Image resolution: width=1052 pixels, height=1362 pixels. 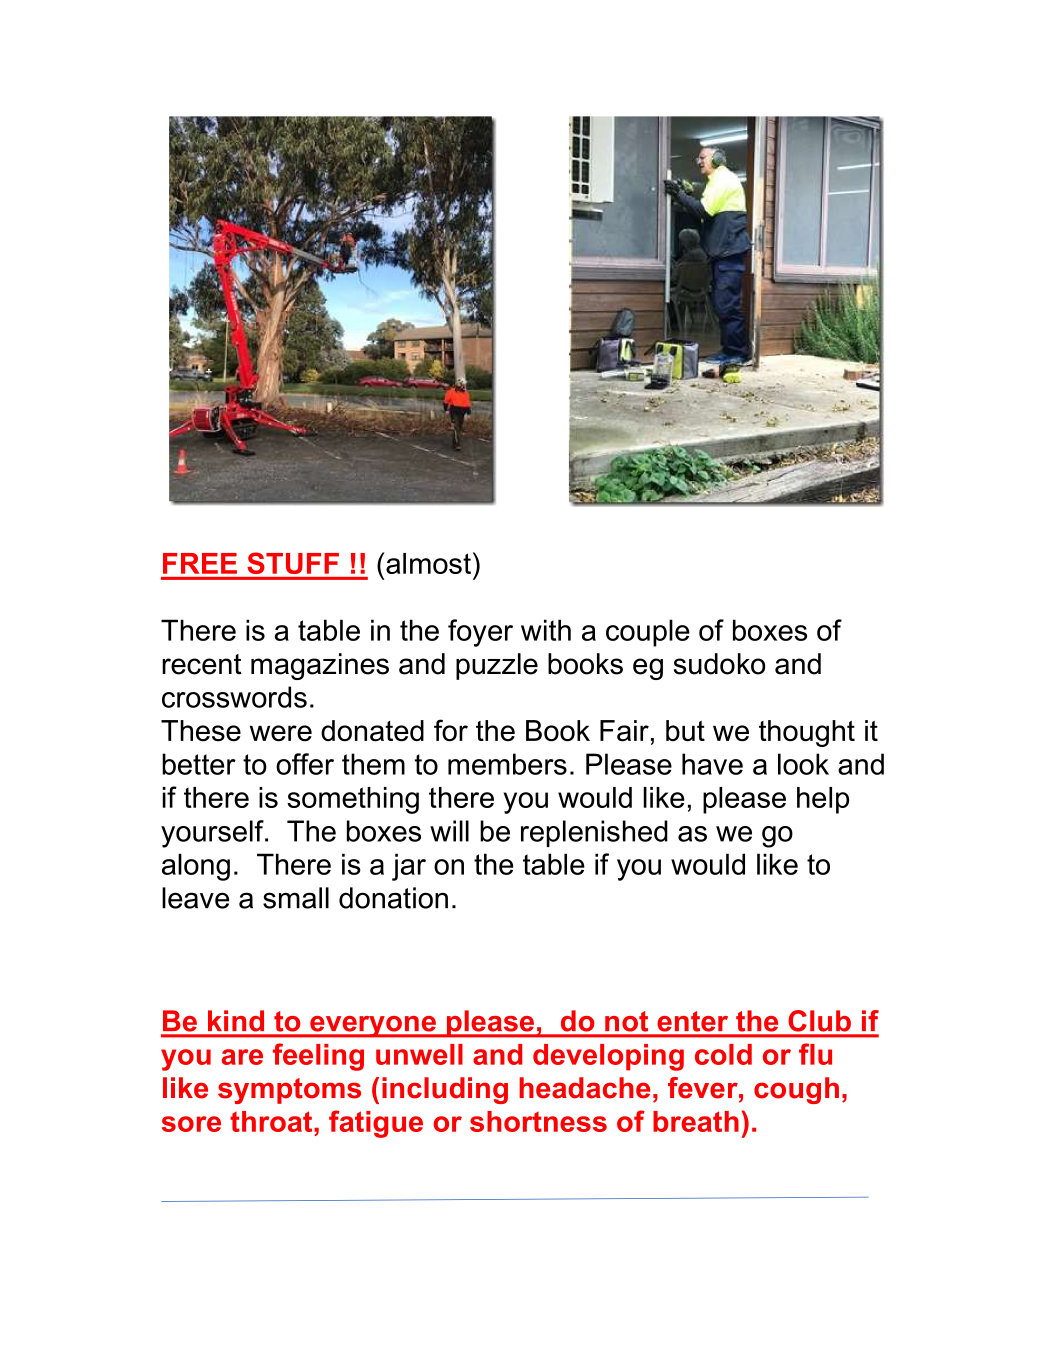 I want to click on throat, so click(x=272, y=1121).
